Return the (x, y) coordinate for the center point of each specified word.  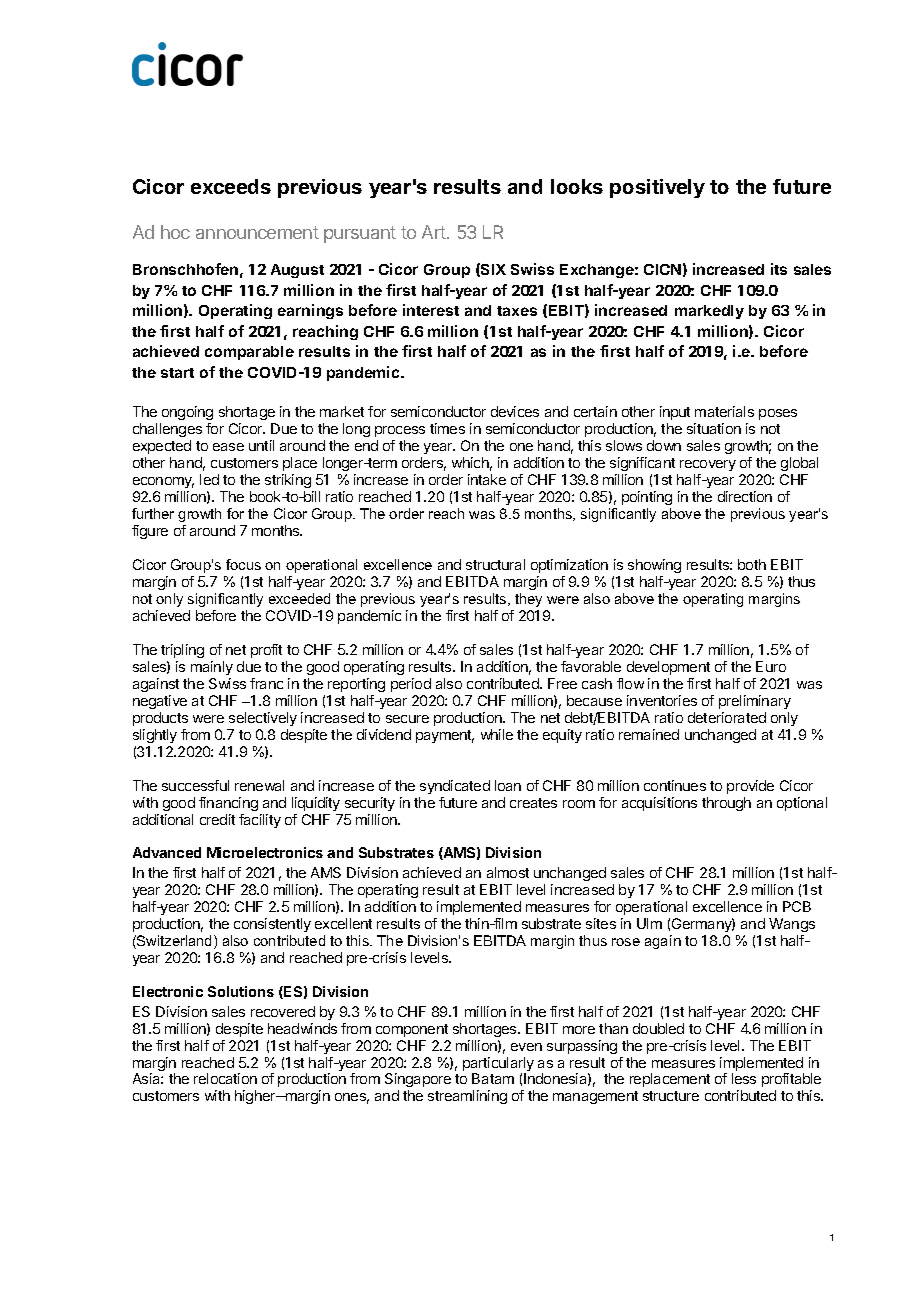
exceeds (231, 186)
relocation (225, 1078)
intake (487, 479)
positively (657, 188)
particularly (498, 1065)
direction (745, 496)
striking (288, 481)
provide (750, 787)
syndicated (455, 787)
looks (577, 186)
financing (228, 804)
